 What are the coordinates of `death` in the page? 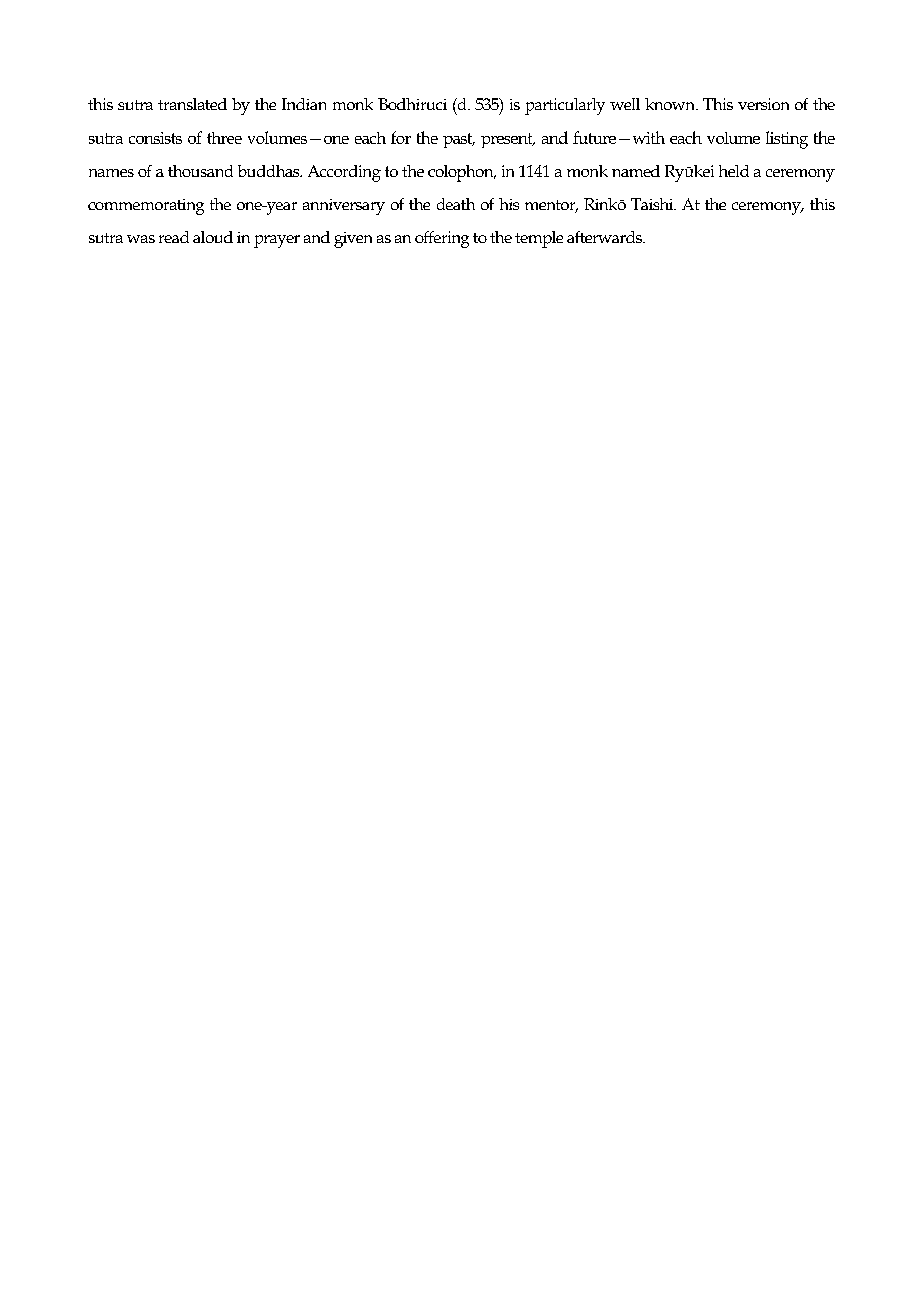 It's located at (456, 204).
